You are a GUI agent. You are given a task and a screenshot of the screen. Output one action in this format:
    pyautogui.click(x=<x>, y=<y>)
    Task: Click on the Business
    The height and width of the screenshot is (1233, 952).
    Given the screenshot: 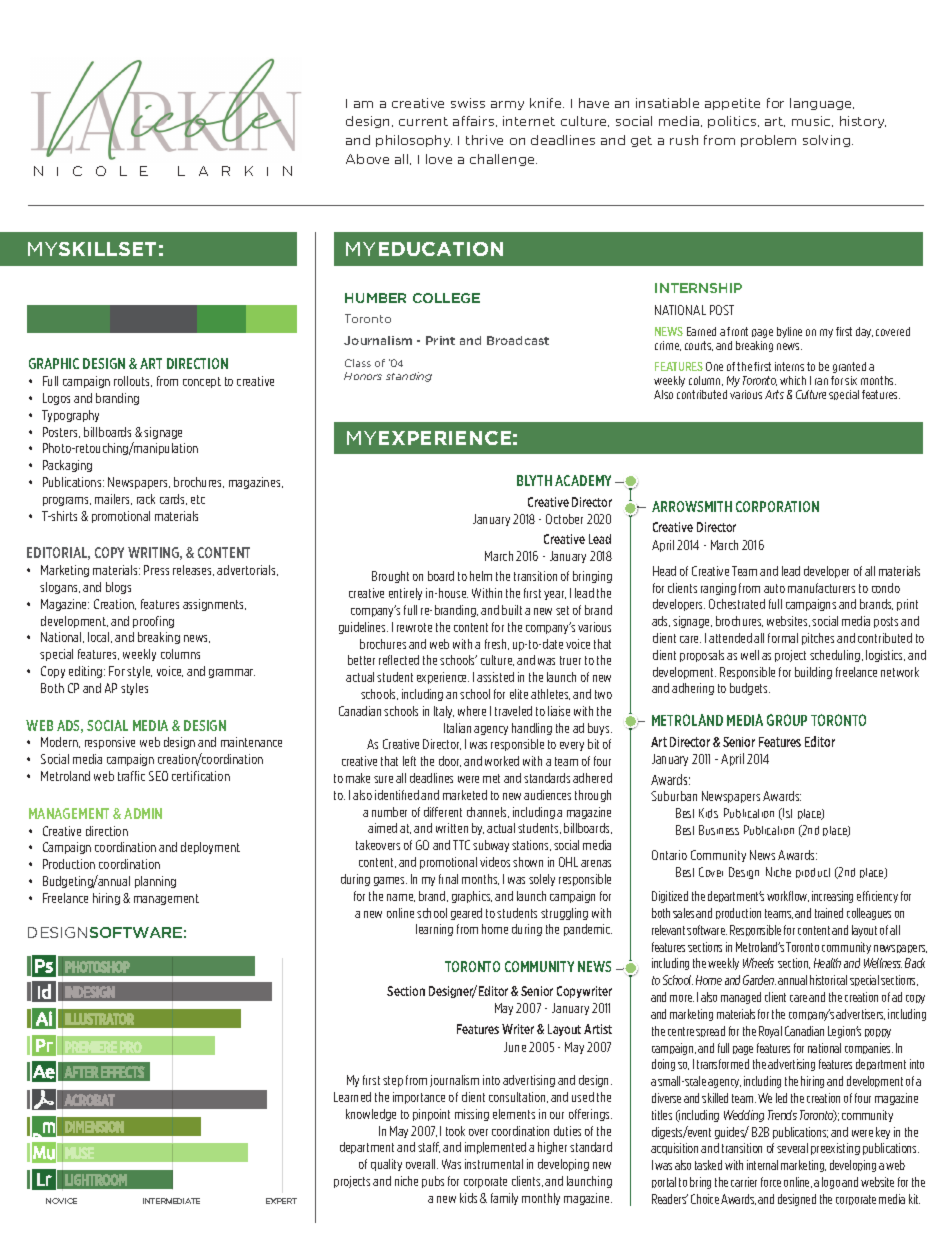 What is the action you would take?
    pyautogui.click(x=719, y=830)
